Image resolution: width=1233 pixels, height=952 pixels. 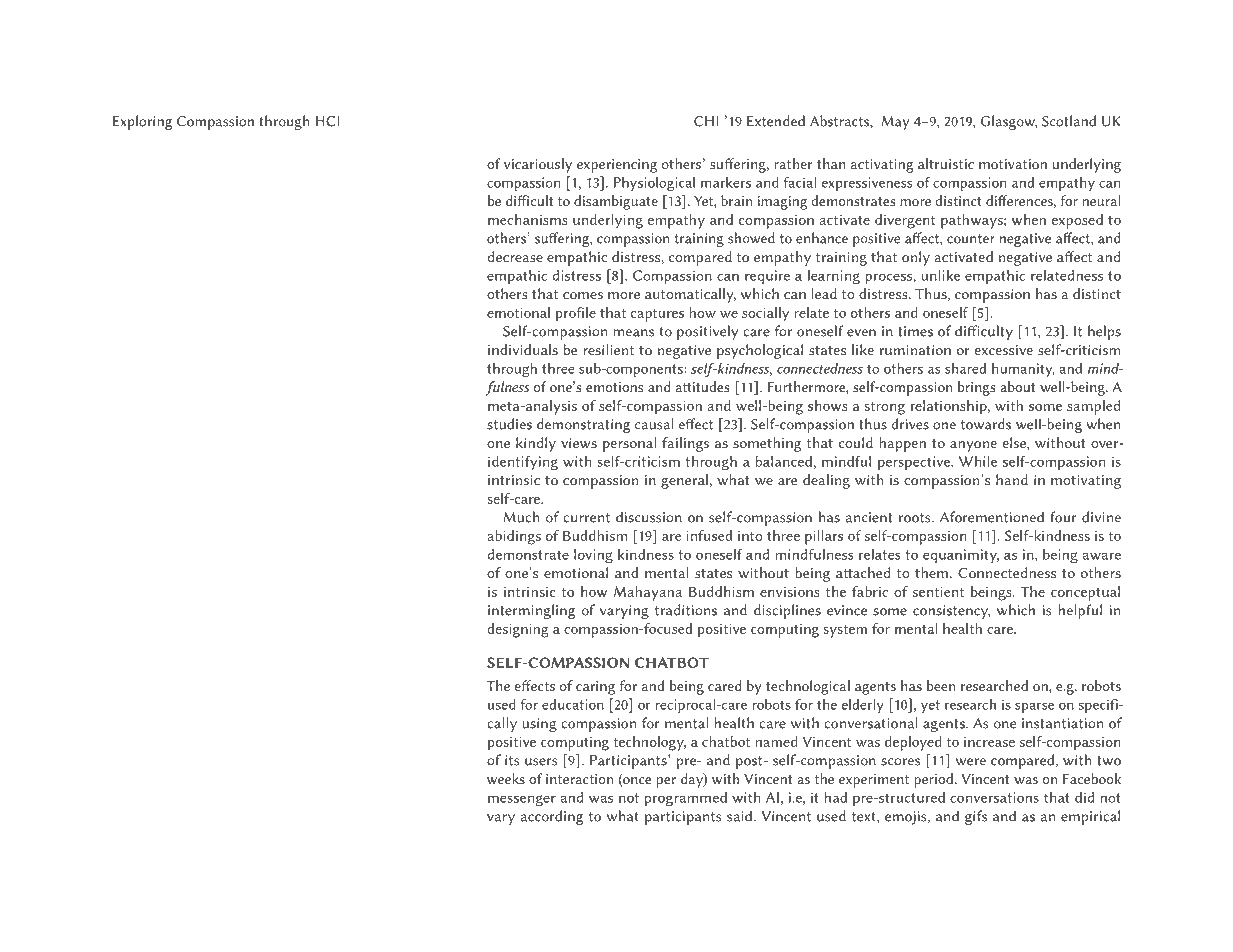 I want to click on experiencing, so click(x=617, y=166).
